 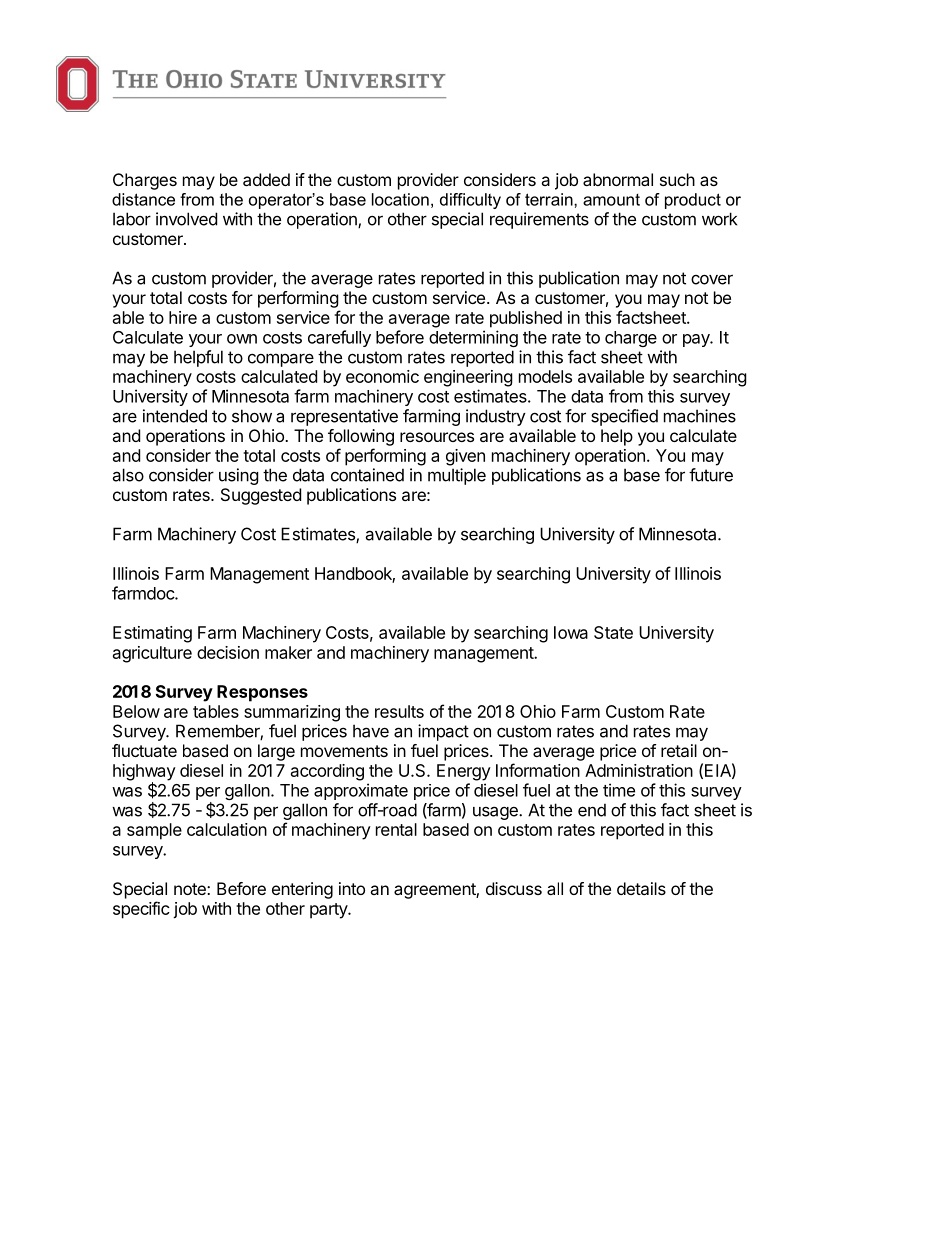 I want to click on involved, so click(x=186, y=219).
